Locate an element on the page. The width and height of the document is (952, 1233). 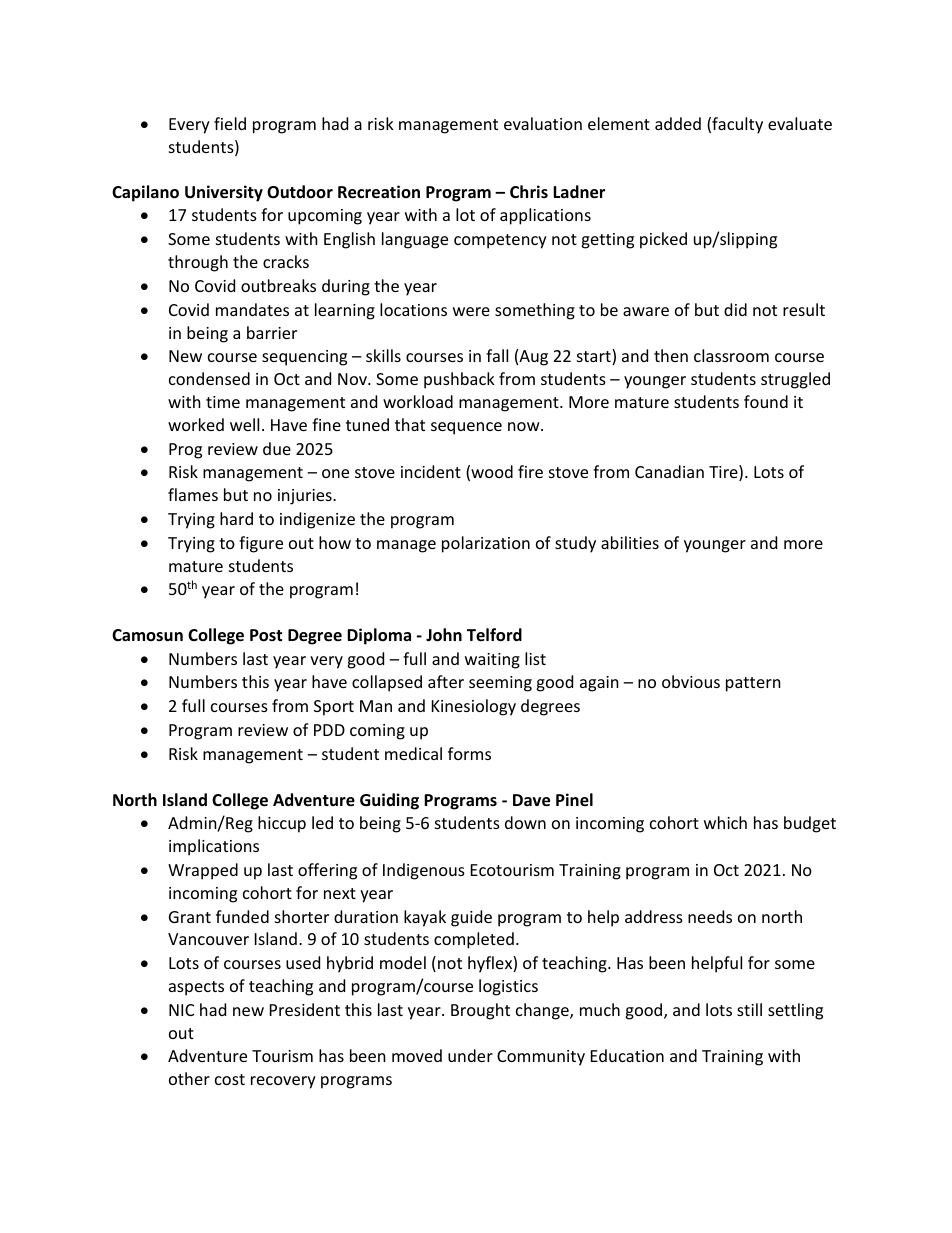
field is located at coordinates (230, 123).
